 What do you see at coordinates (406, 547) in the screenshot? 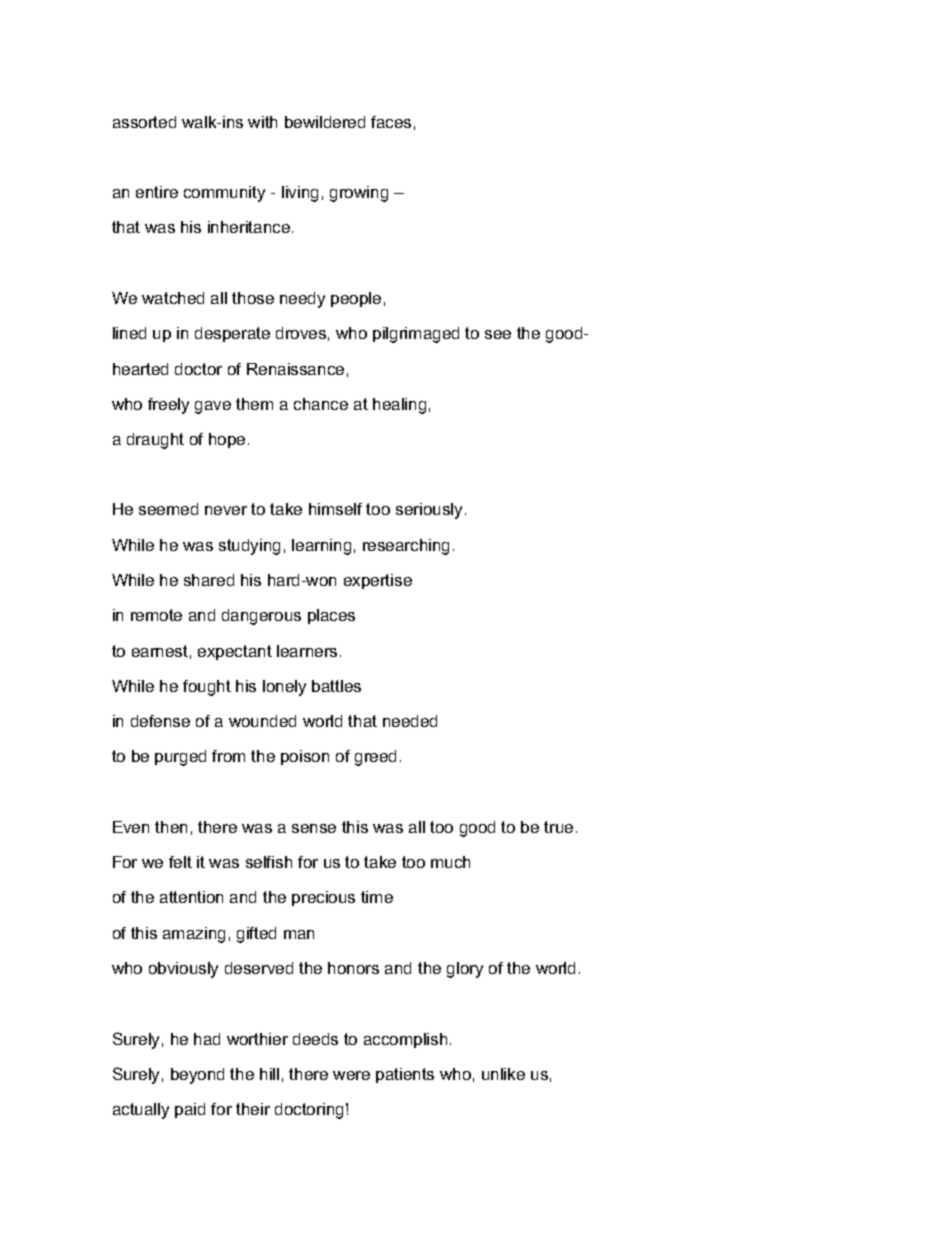
I see `researching` at bounding box center [406, 547].
